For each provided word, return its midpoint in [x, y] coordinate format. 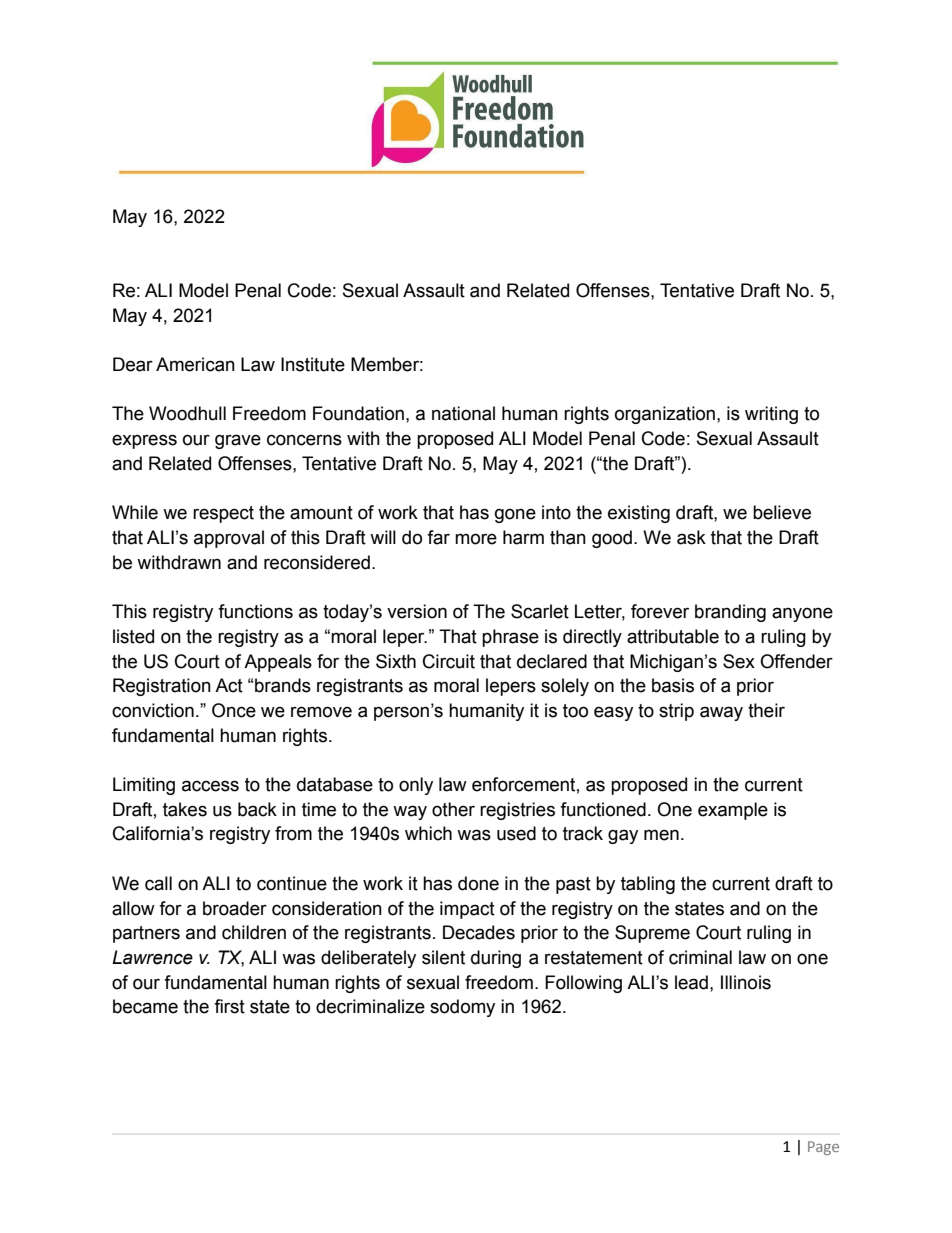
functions [255, 611]
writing [771, 415]
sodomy [462, 1008]
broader [235, 908]
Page [823, 1148]
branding [730, 613]
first [229, 1006]
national [463, 413]
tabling [648, 885]
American [195, 364]
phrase [510, 638]
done [478, 883]
